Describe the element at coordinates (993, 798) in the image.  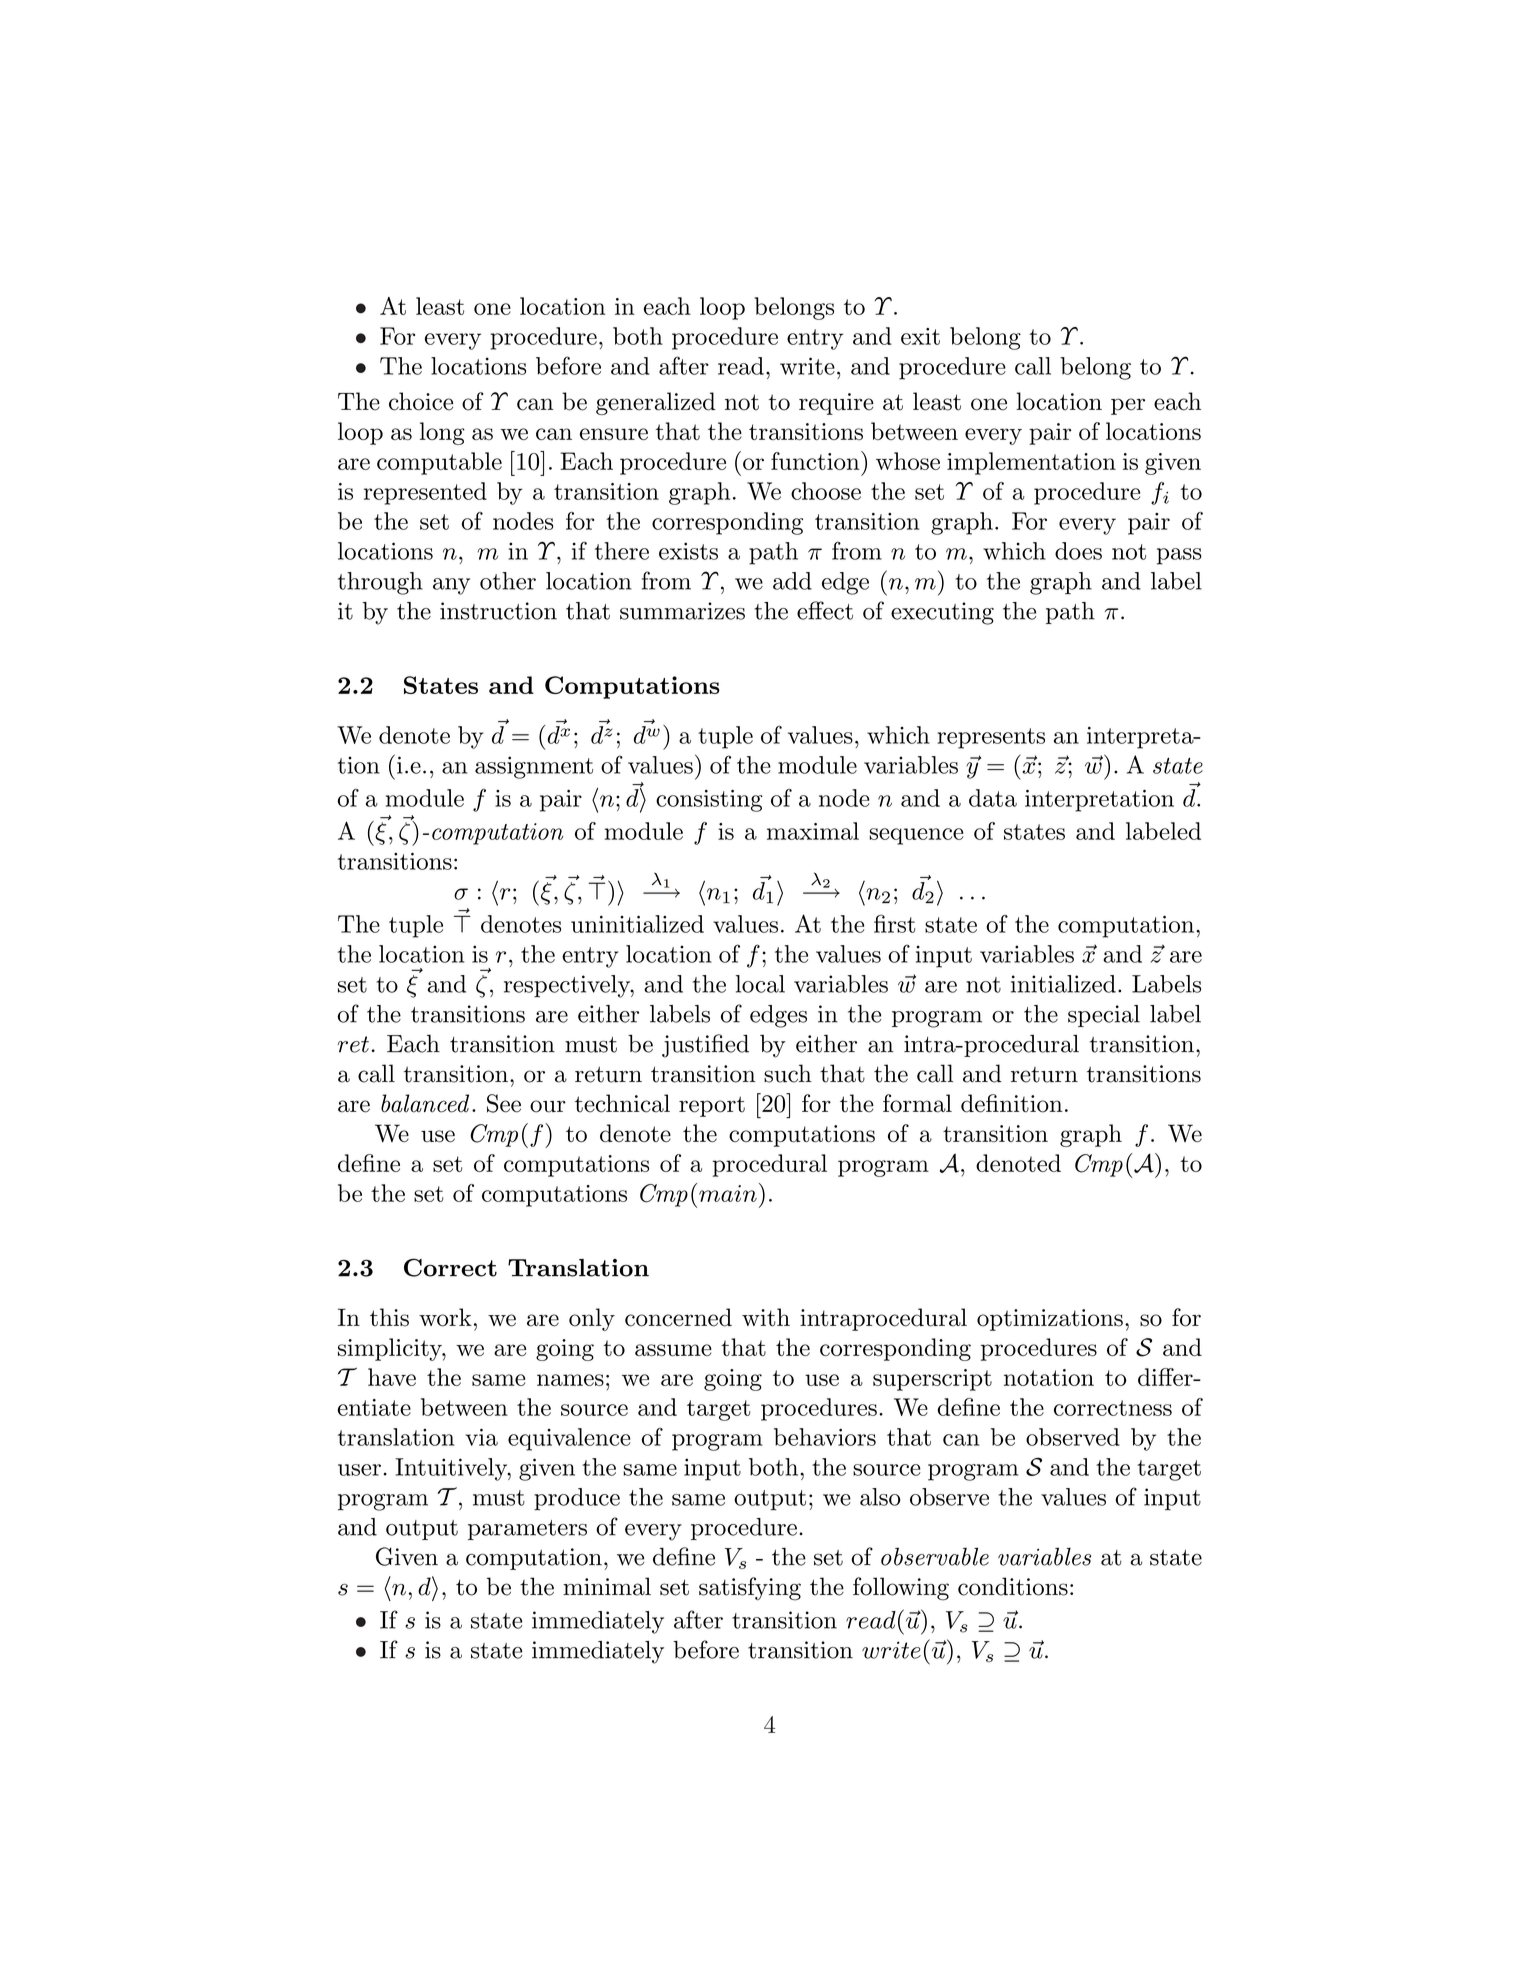
I see `data` at that location.
